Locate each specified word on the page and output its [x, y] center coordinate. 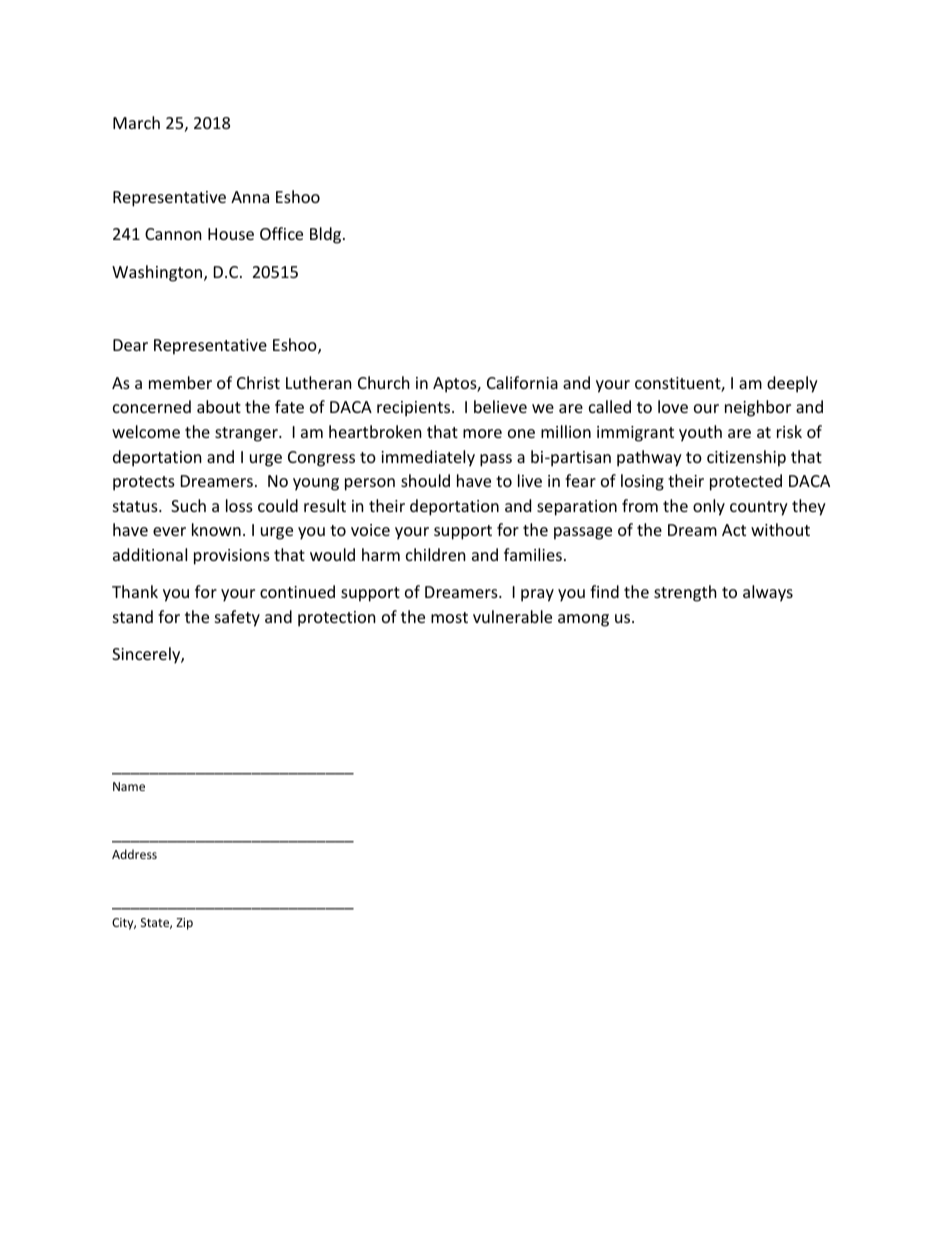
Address [134, 854]
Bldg [327, 235]
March [136, 122]
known [216, 529]
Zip [184, 924]
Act [734, 530]
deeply [792, 384]
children [436, 554]
